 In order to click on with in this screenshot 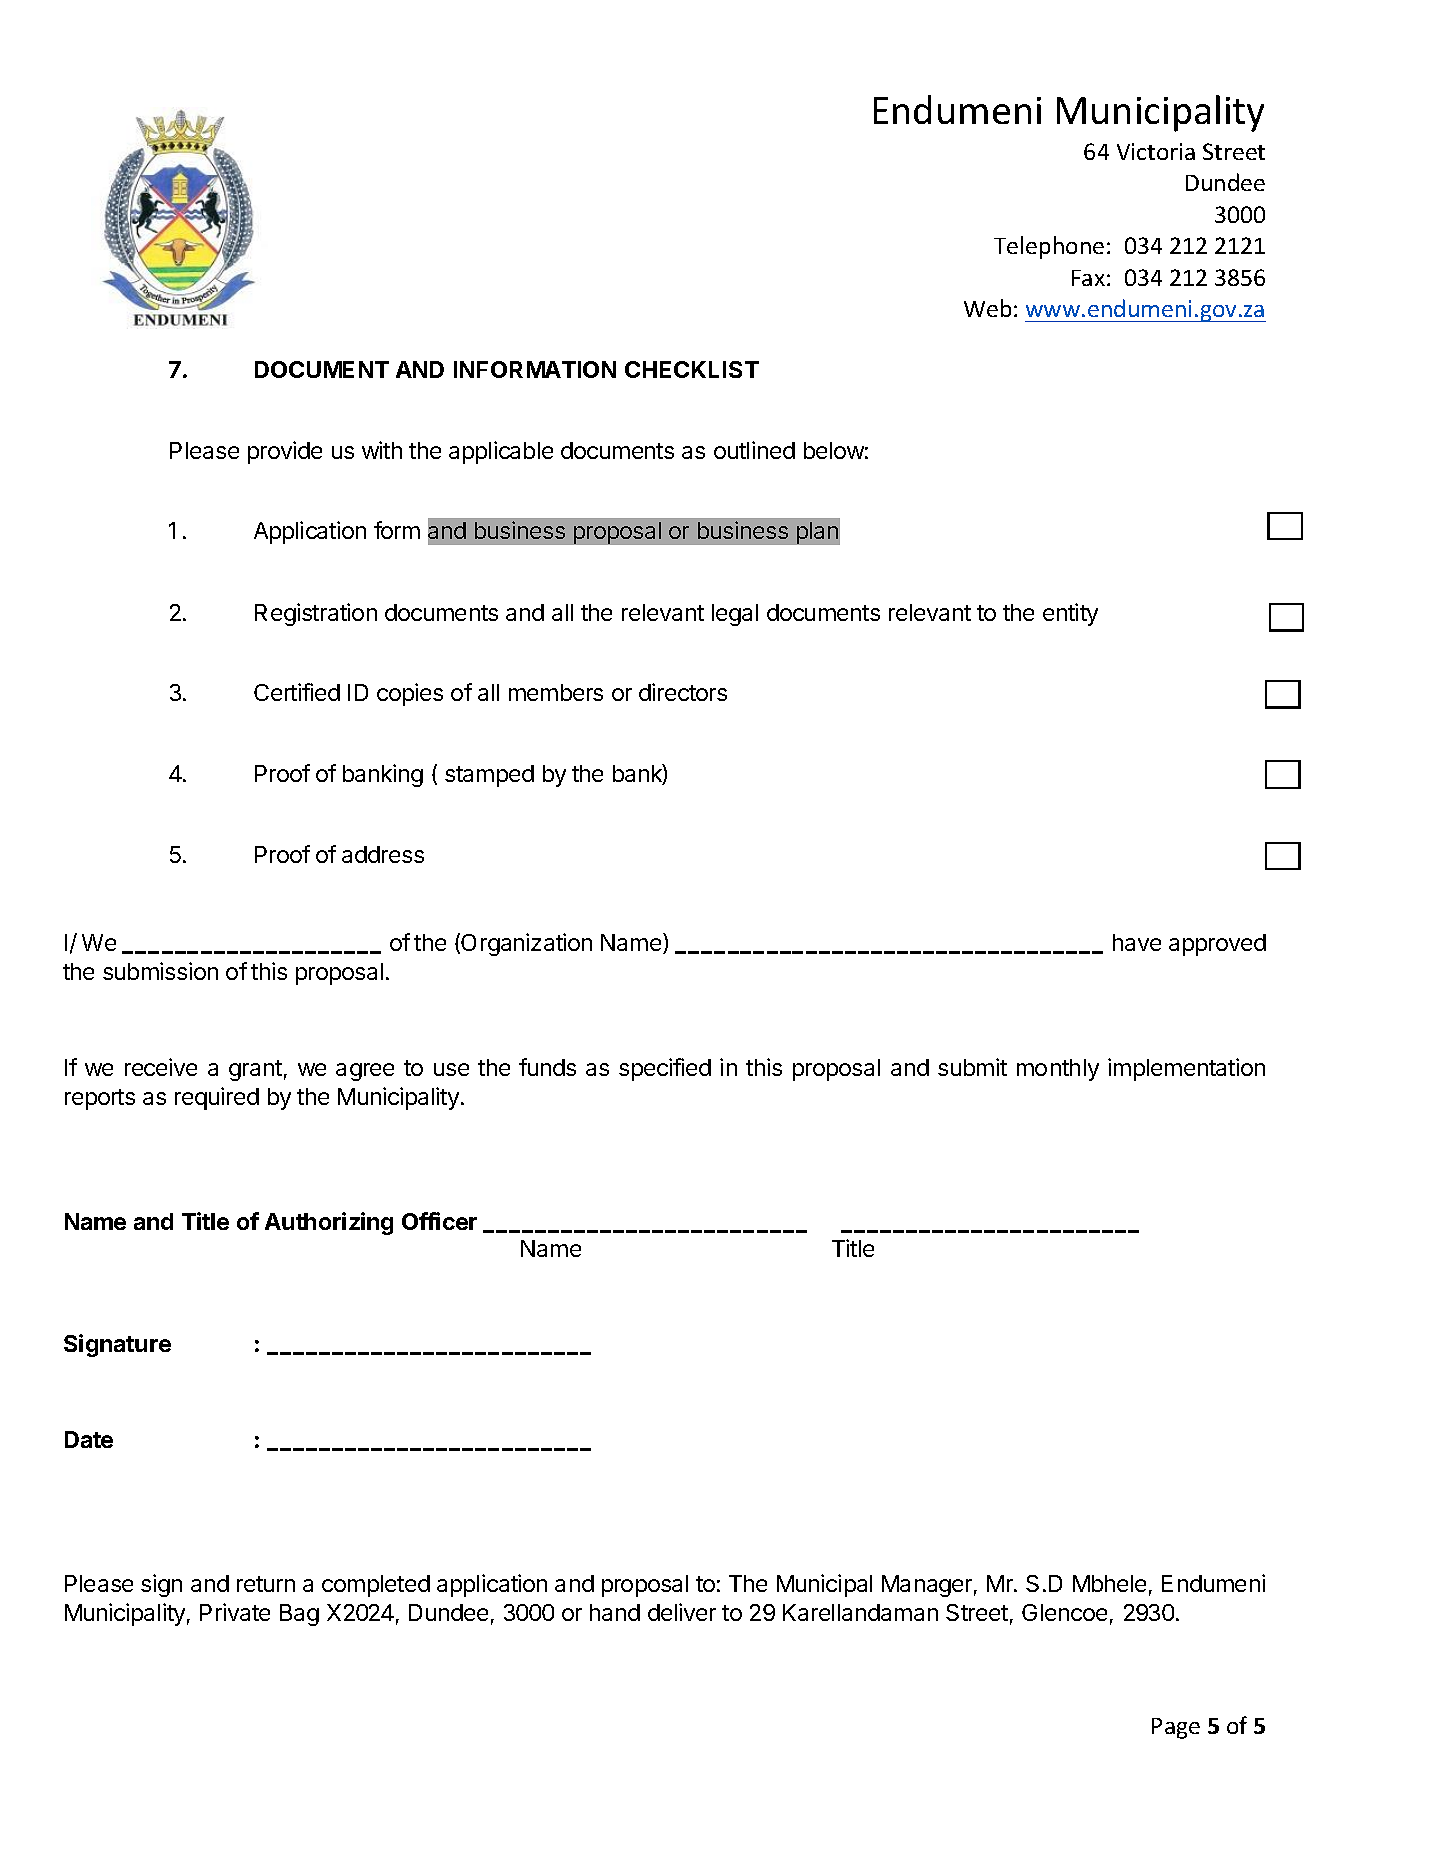, I will do `click(382, 450)`.
